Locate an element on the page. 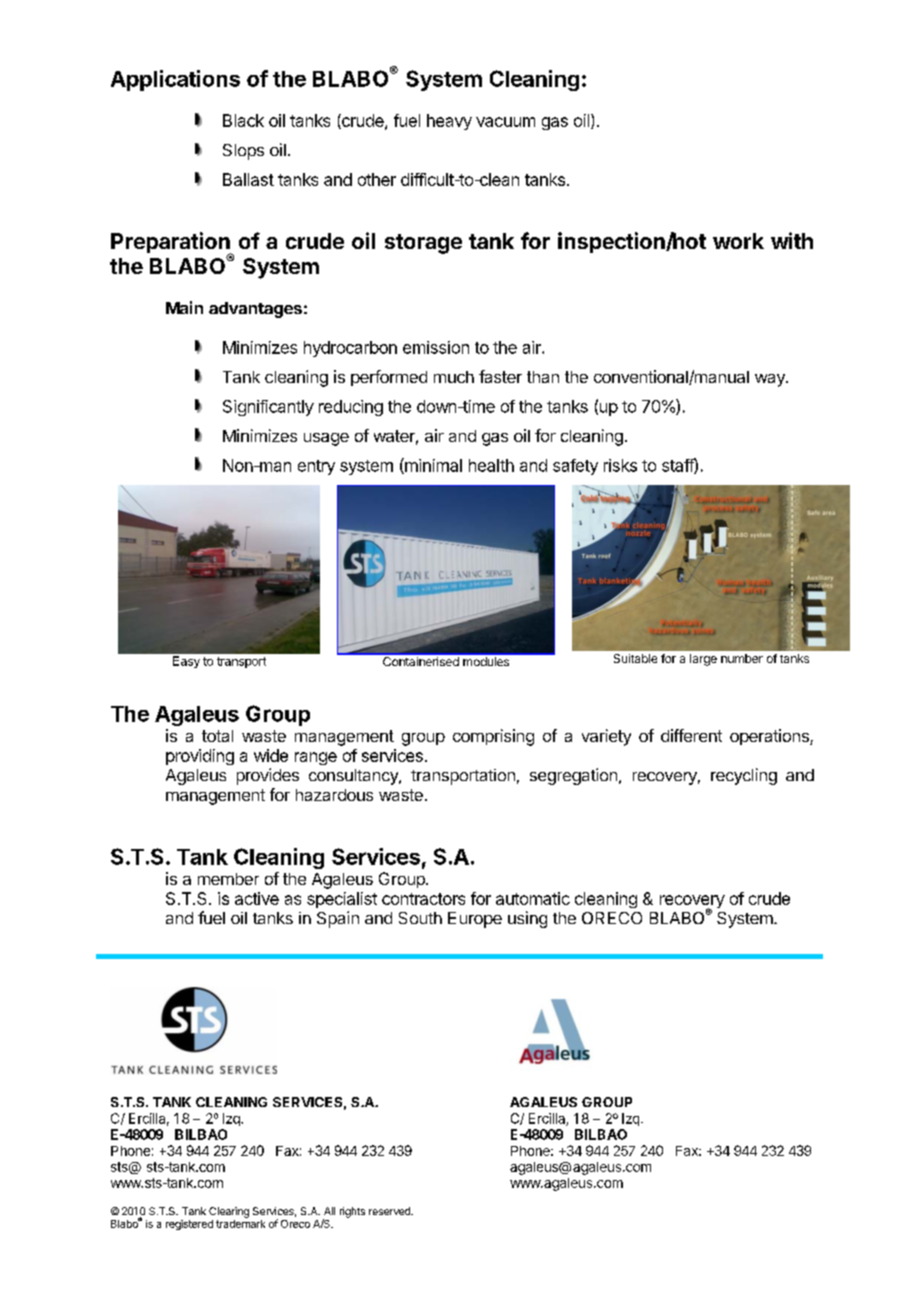 Image resolution: width=924 pixels, height=1308 pixels. work is located at coordinates (738, 241).
